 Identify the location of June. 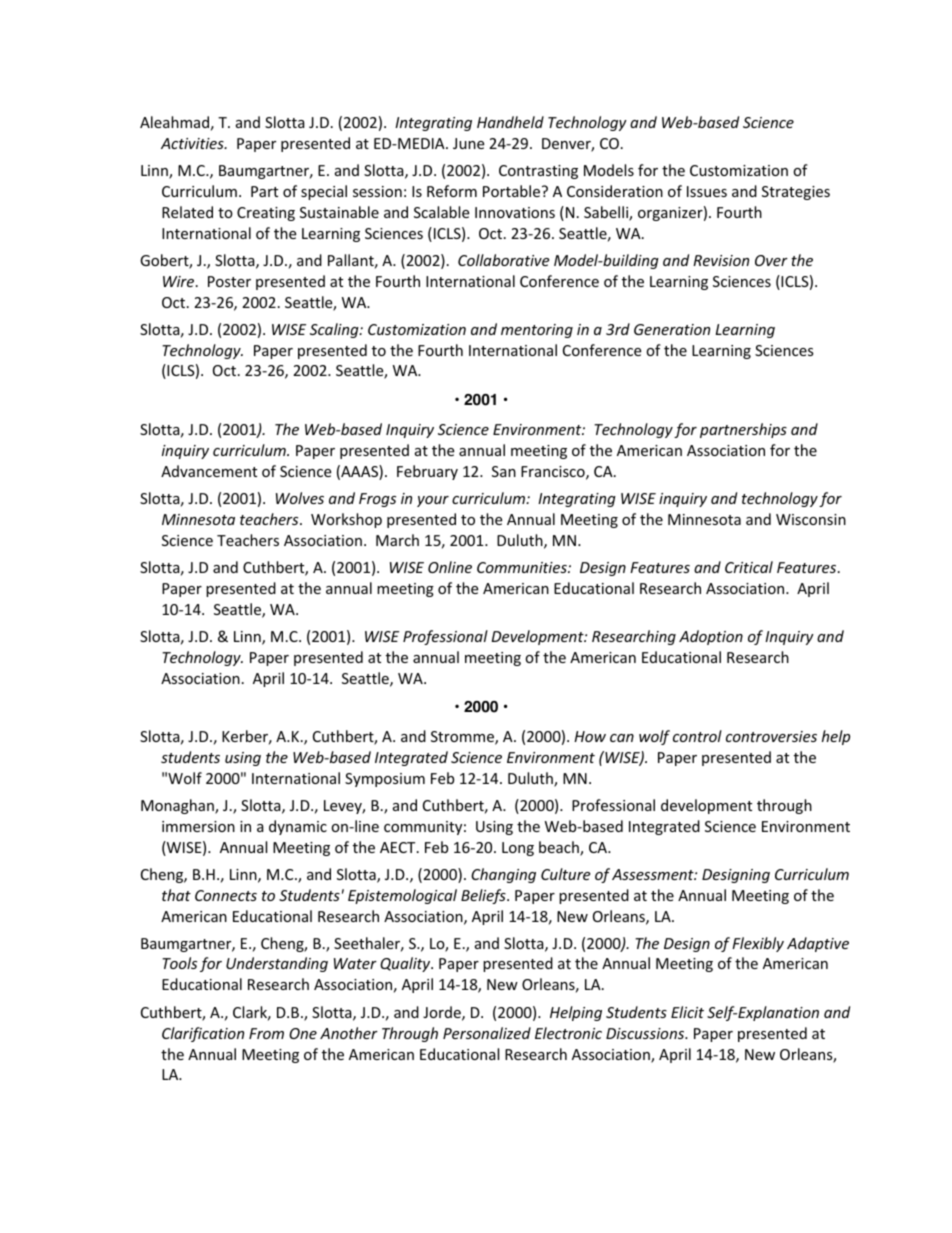
(468, 143).
